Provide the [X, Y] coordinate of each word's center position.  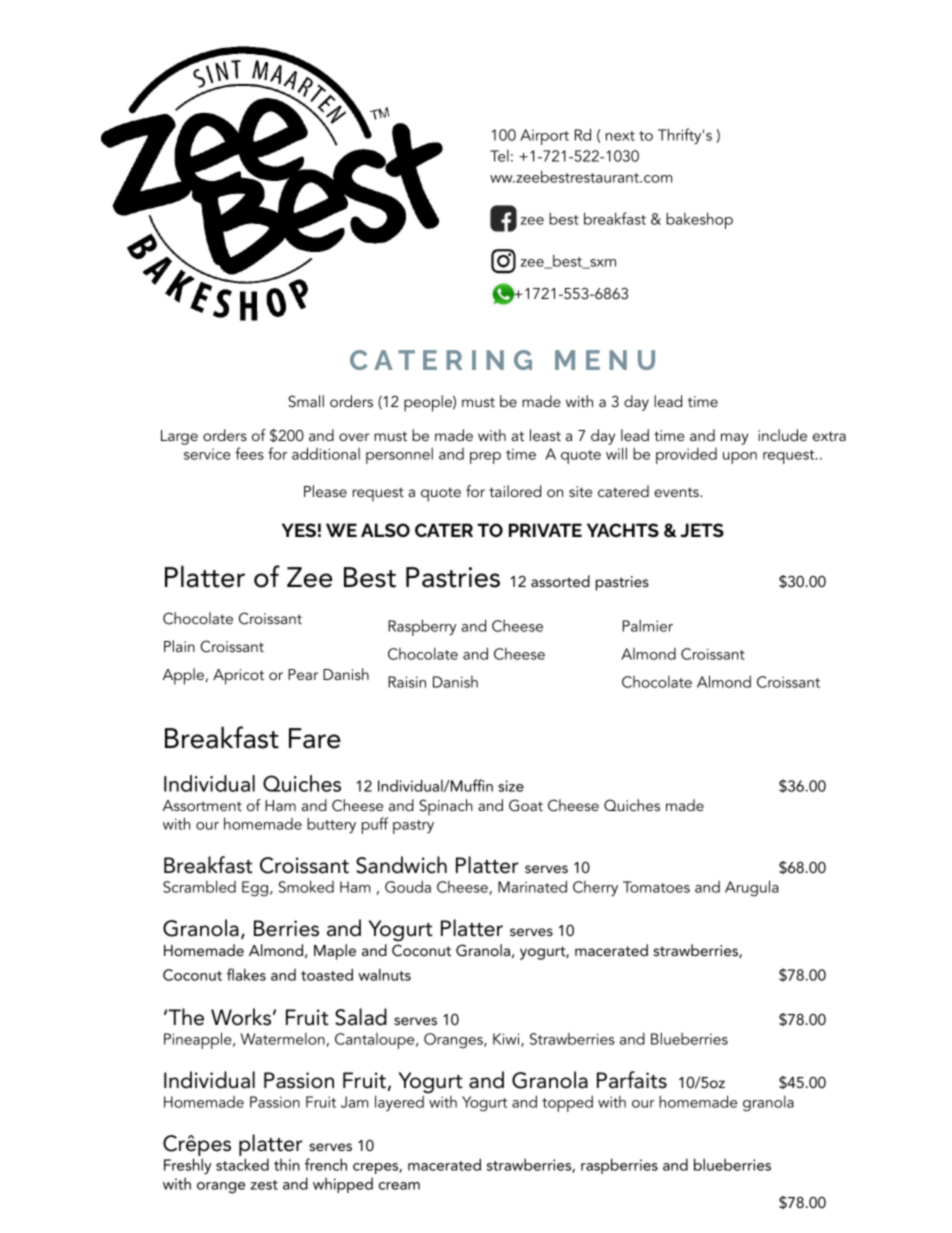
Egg [256, 889]
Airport [544, 137]
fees [249, 453]
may [735, 439]
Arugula [752, 888]
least [545, 435]
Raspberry [422, 627]
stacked [242, 1164]
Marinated [532, 886]
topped [567, 1103]
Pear [303, 674]
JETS [702, 530]
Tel [499, 156]
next [620, 136]
